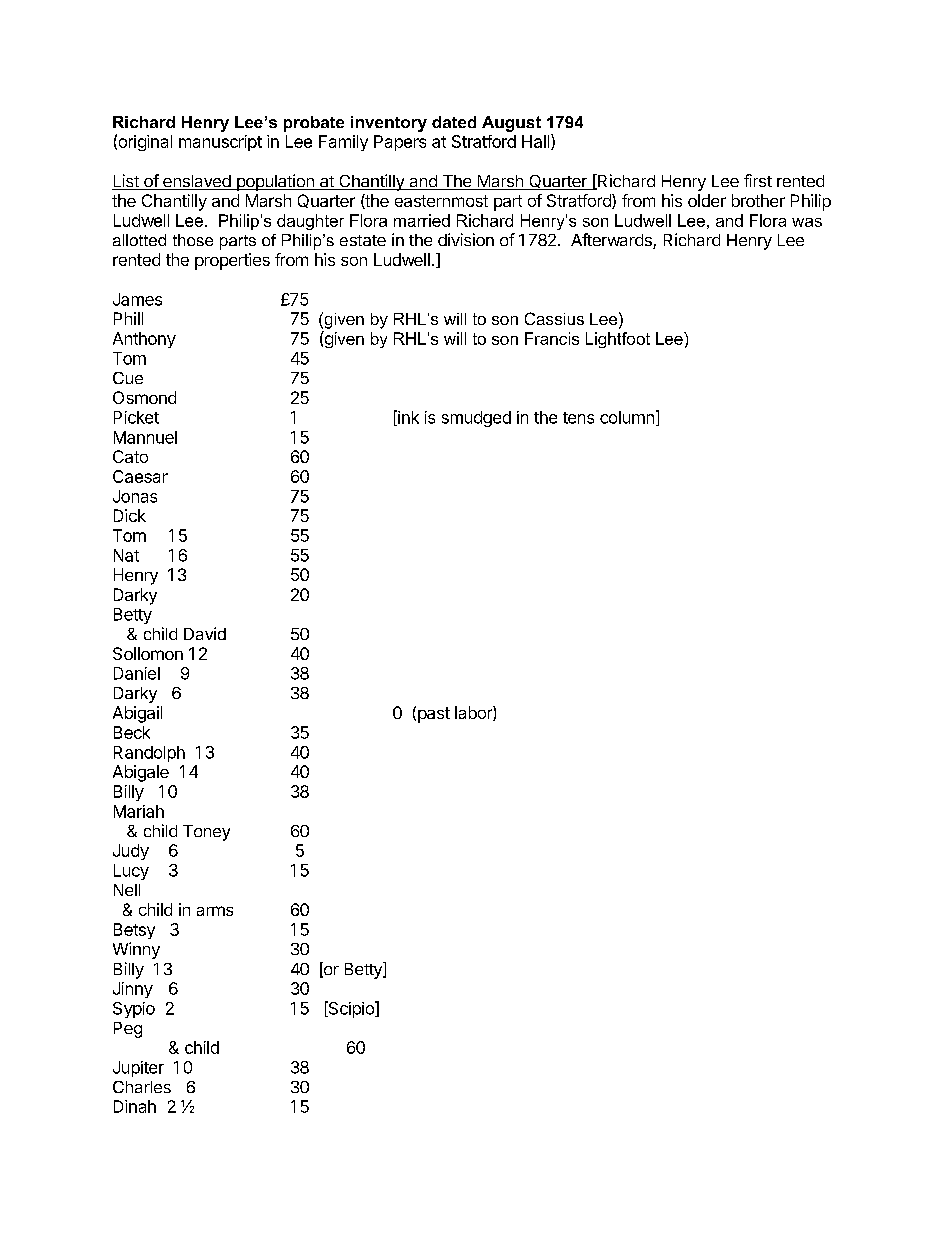 The image size is (952, 1233). I want to click on Charles, so click(142, 1087).
